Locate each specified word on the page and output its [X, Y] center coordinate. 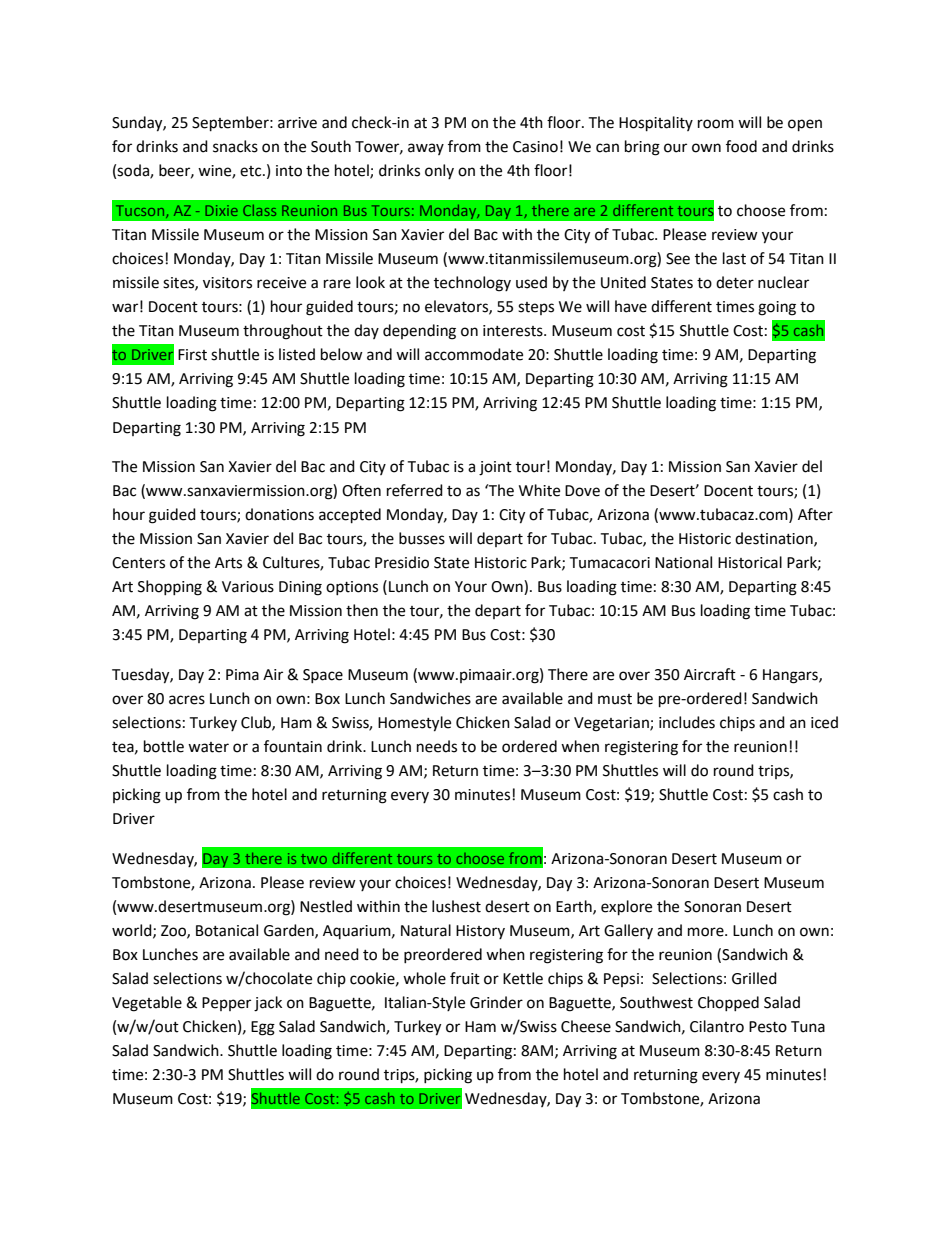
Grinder [496, 1002]
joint [495, 468]
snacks [235, 146]
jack [268, 1004]
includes [687, 722]
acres [187, 700]
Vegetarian [612, 724]
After [815, 514]
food [741, 146]
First [192, 355]
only [439, 171]
